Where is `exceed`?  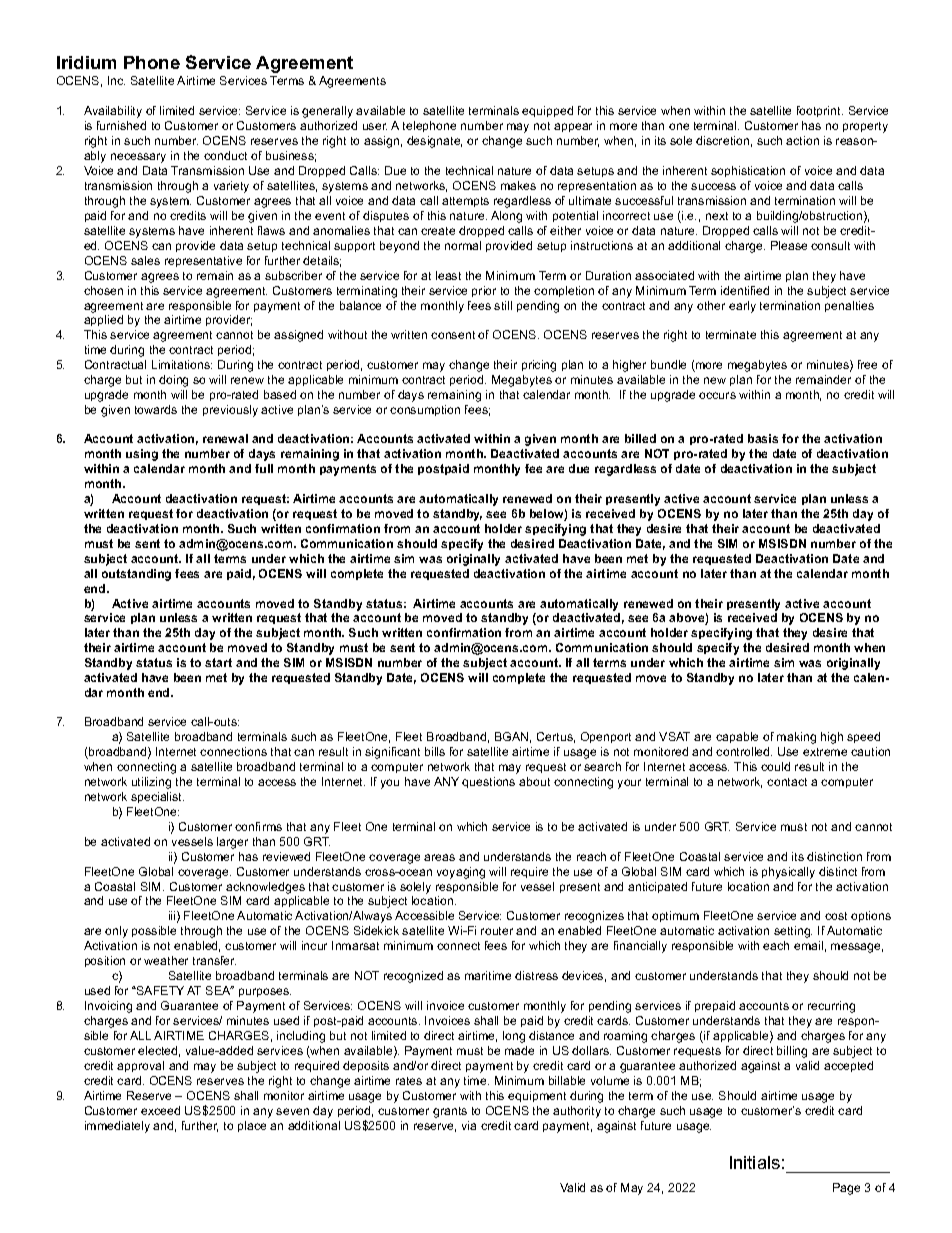 exceed is located at coordinates (160, 1110).
